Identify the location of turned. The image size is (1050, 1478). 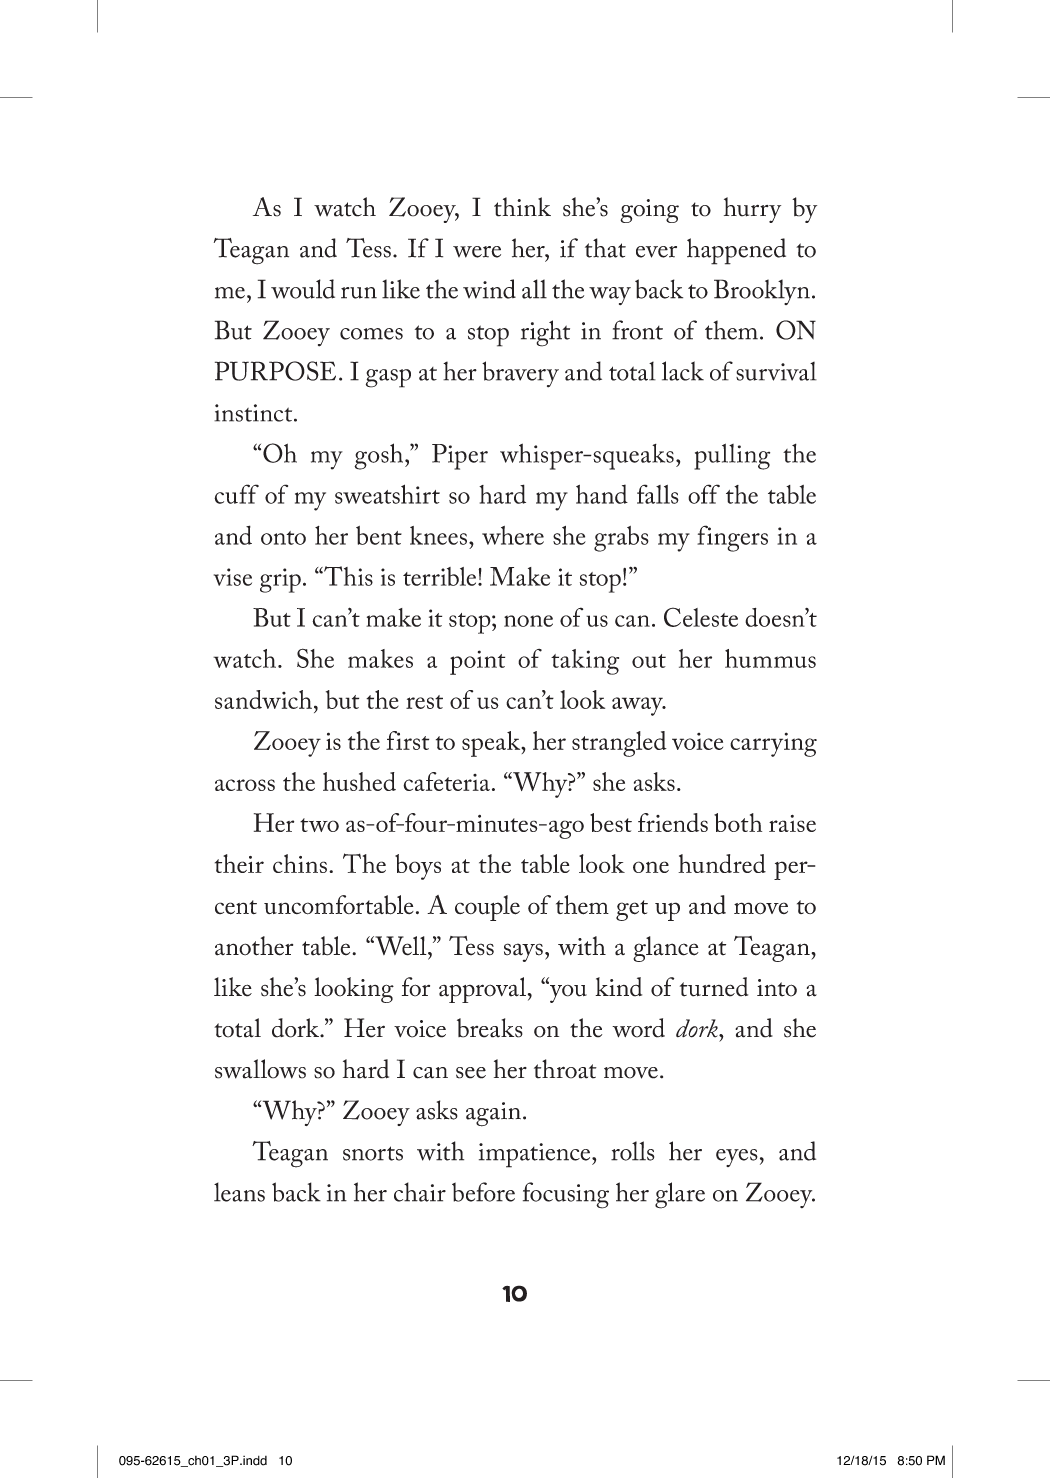
(714, 987).
